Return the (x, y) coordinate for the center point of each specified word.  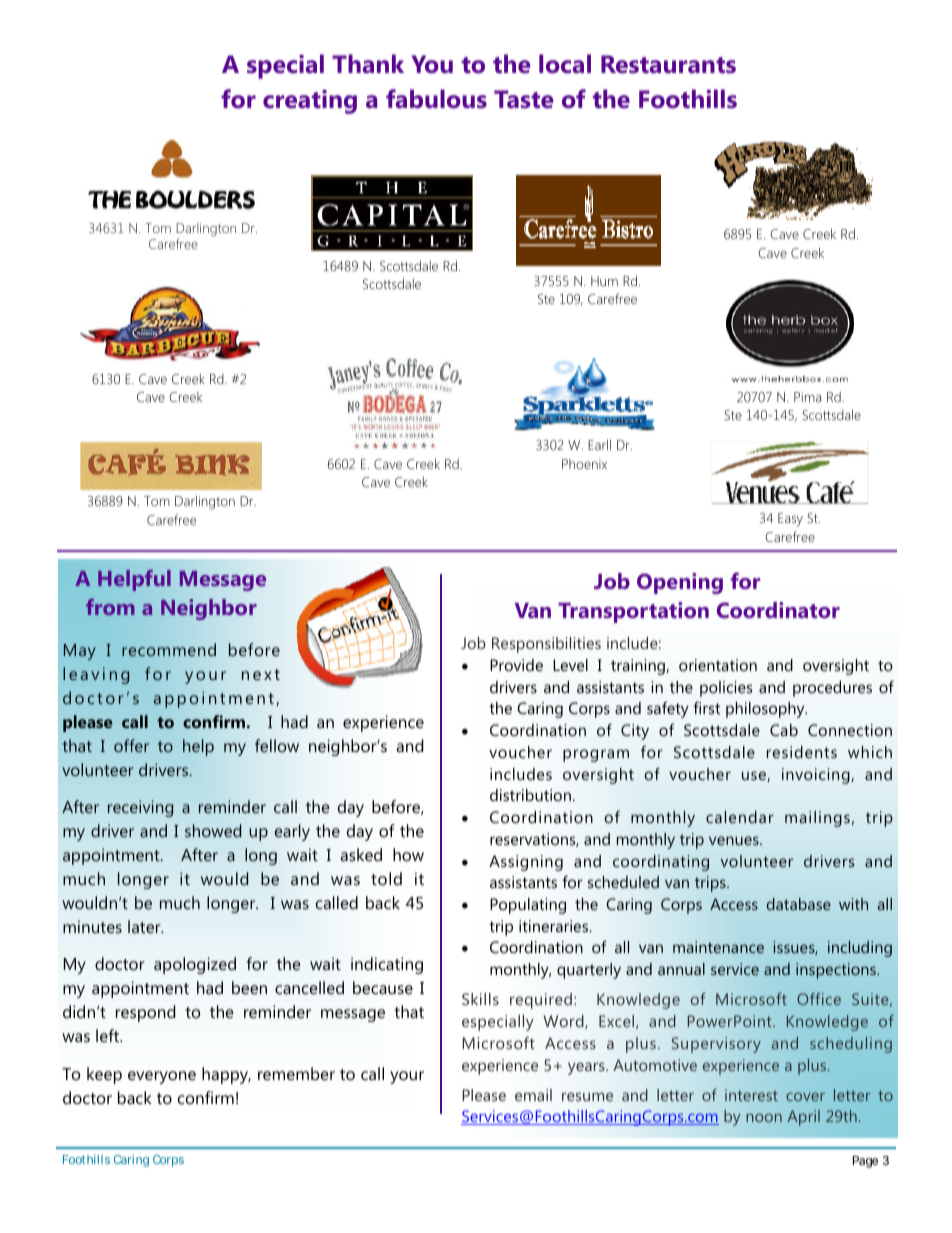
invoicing (817, 776)
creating (310, 101)
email (533, 1095)
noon (764, 1117)
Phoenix (584, 464)
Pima (807, 397)
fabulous (436, 99)
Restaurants (668, 64)
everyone (162, 1077)
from (110, 607)
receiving (140, 808)
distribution (530, 795)
